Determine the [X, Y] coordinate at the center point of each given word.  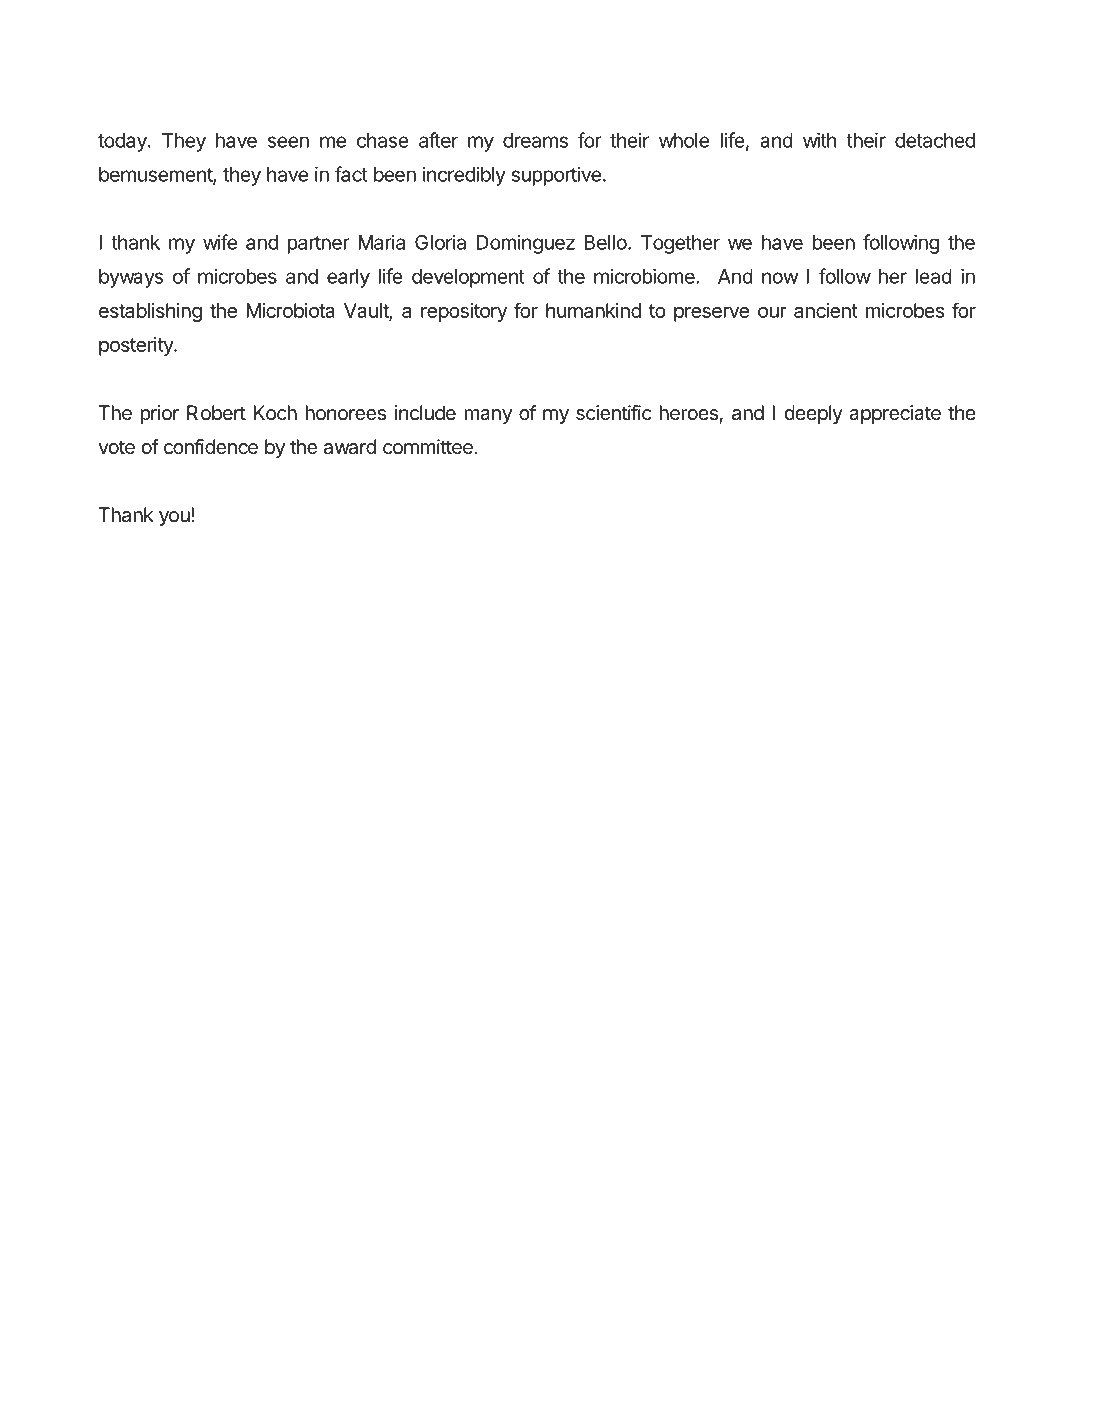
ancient [826, 310]
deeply [813, 414]
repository [464, 312]
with [819, 140]
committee [428, 447]
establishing [150, 312]
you [174, 518]
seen [288, 142]
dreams [535, 140]
